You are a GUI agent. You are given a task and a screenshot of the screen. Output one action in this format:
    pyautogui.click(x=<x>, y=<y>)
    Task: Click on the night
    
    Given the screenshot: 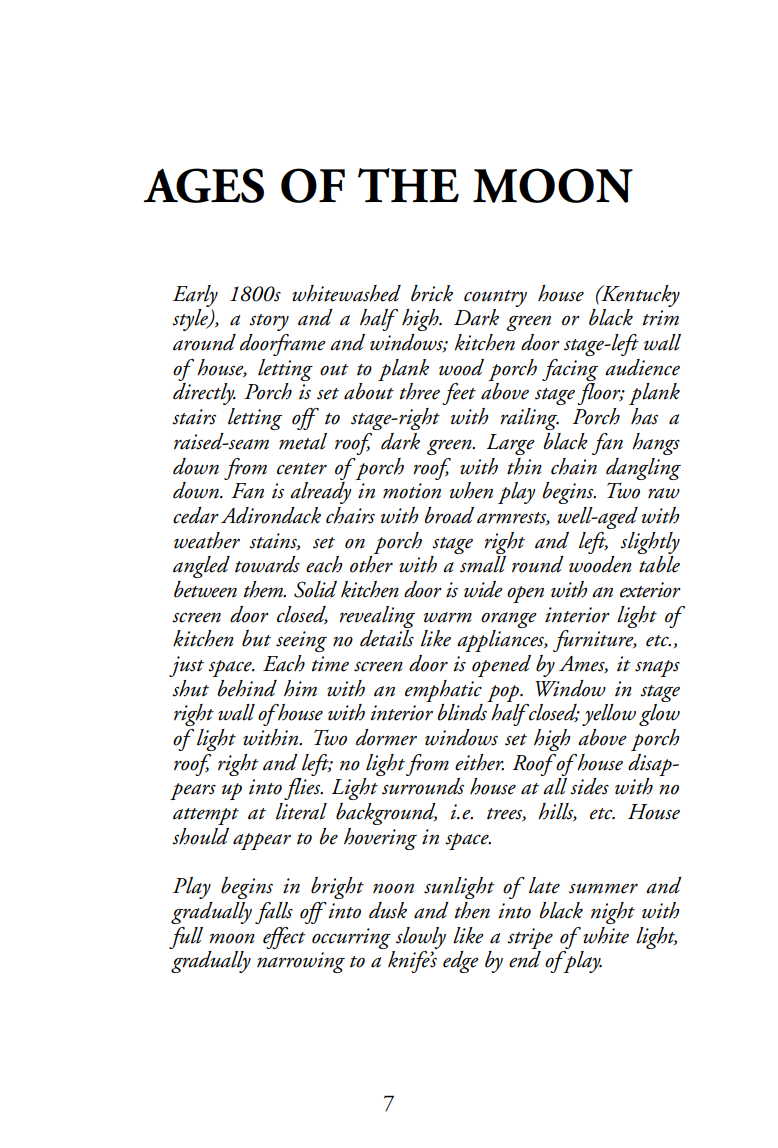 What is the action you would take?
    pyautogui.click(x=613, y=913)
